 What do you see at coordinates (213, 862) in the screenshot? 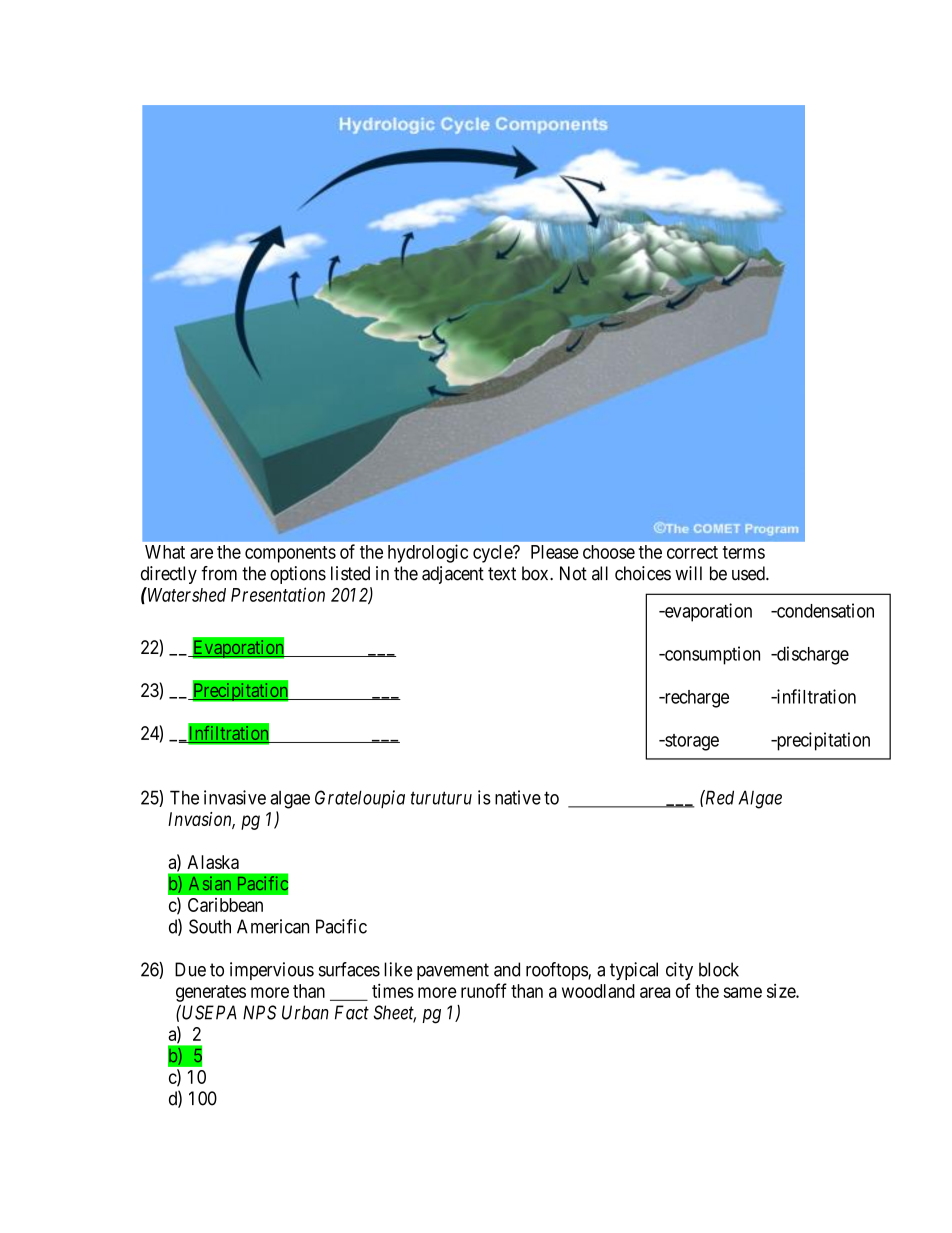
I see `Alaska` at bounding box center [213, 862].
